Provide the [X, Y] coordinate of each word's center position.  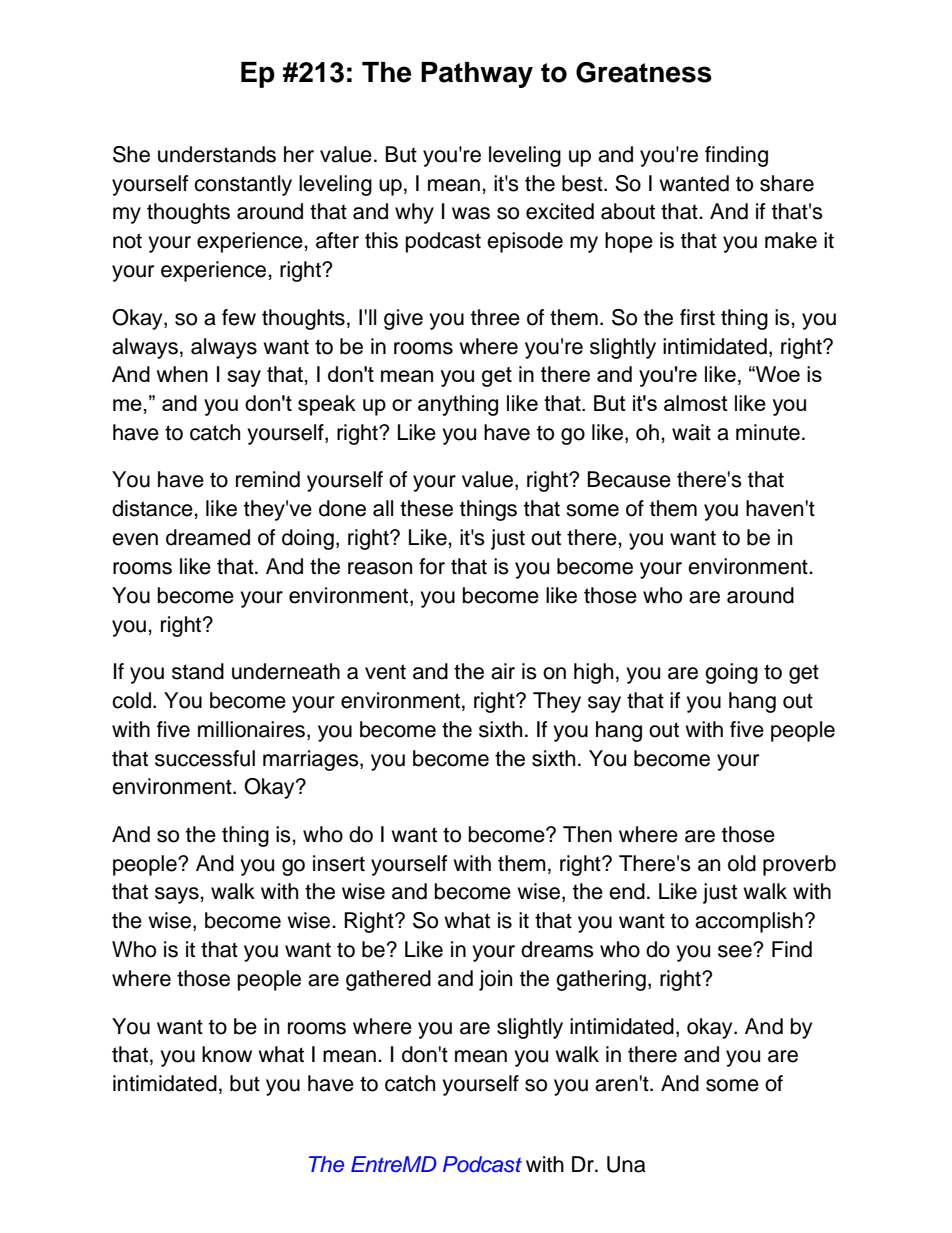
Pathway [477, 75]
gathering [601, 980]
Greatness [644, 72]
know [227, 1054]
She [131, 154]
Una [626, 1164]
